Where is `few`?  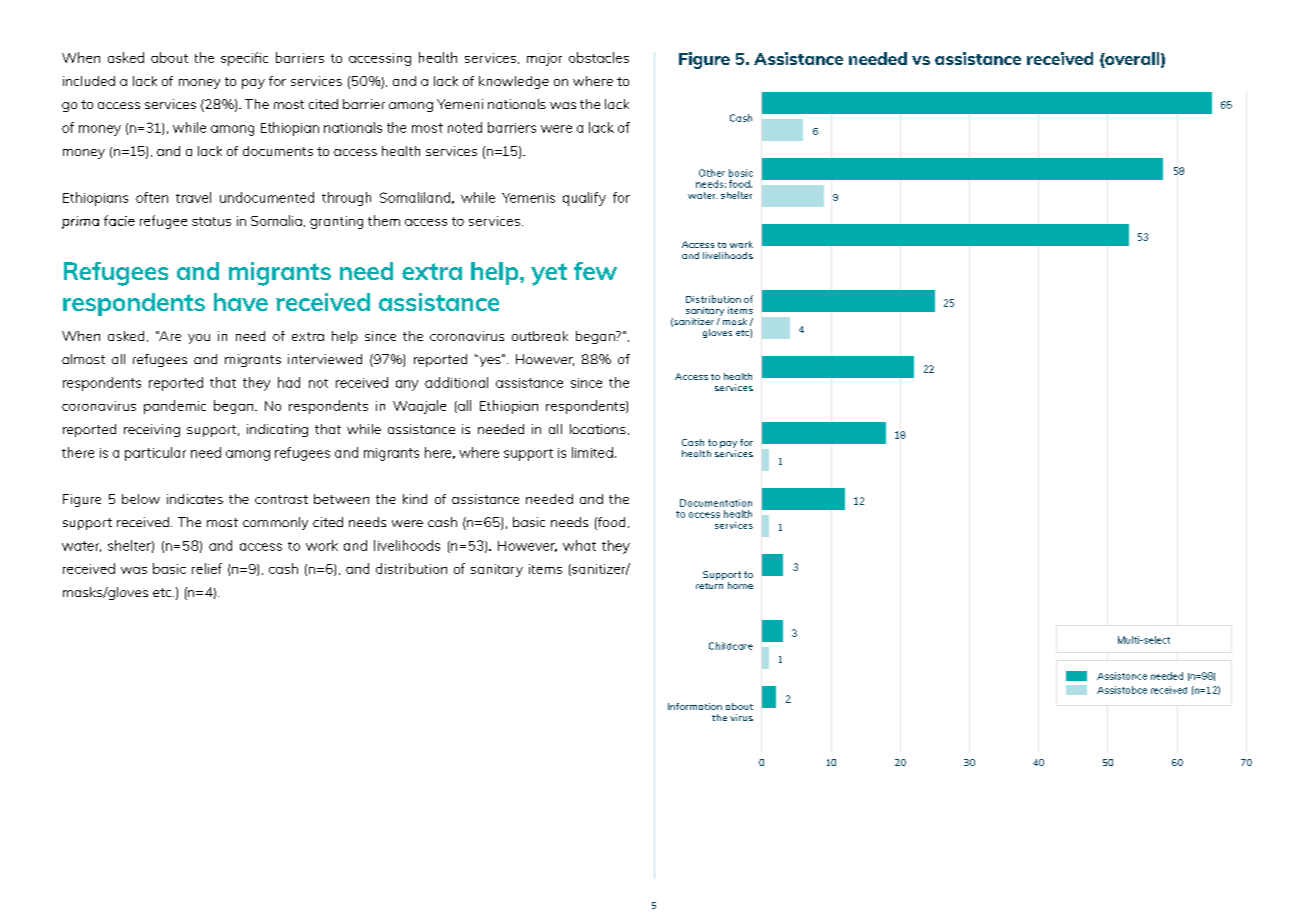
few is located at coordinates (595, 271).
